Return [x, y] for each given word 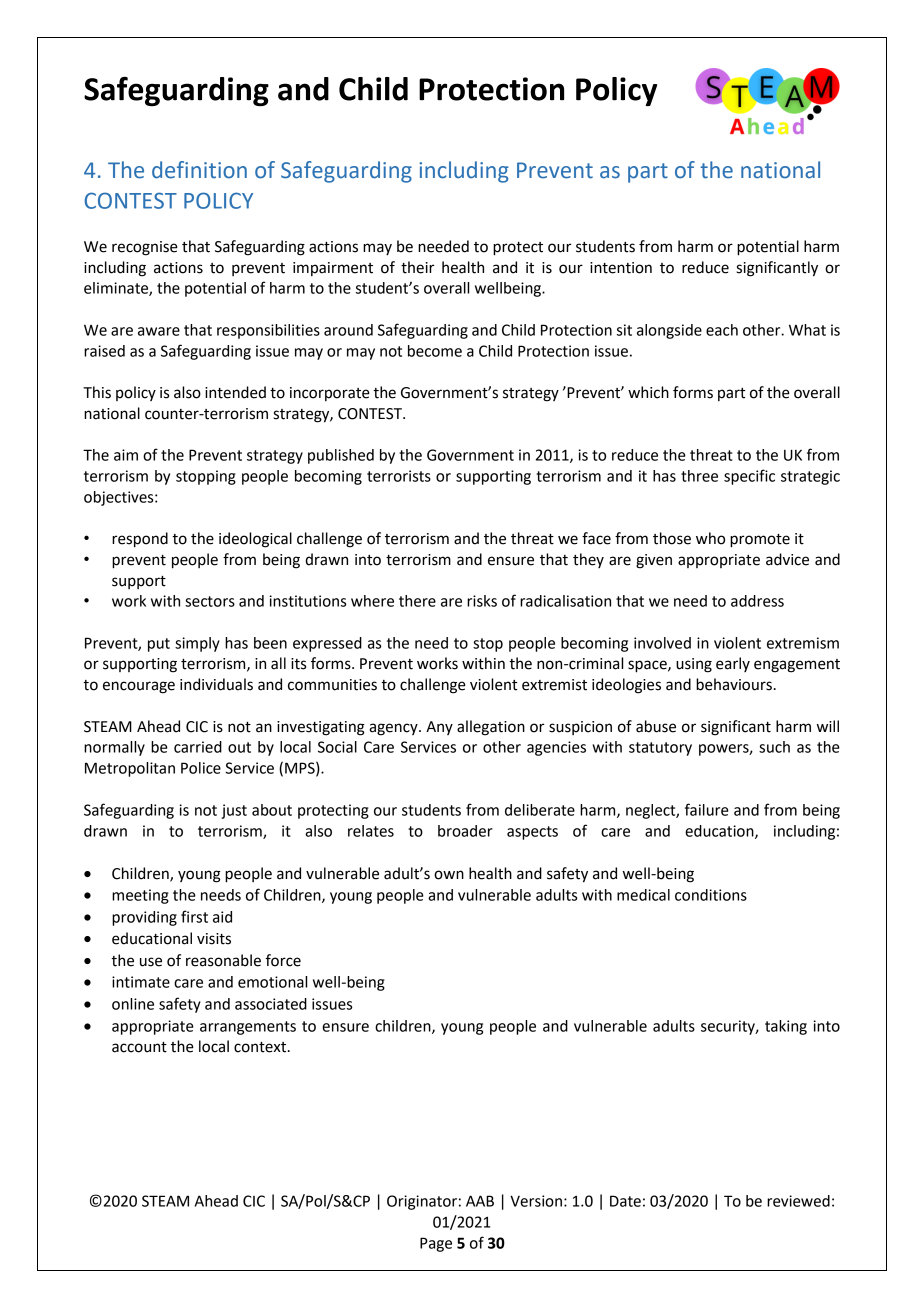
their [417, 267]
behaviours [734, 684]
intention [621, 268]
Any [439, 728]
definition [199, 170]
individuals [216, 684]
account [139, 1047]
